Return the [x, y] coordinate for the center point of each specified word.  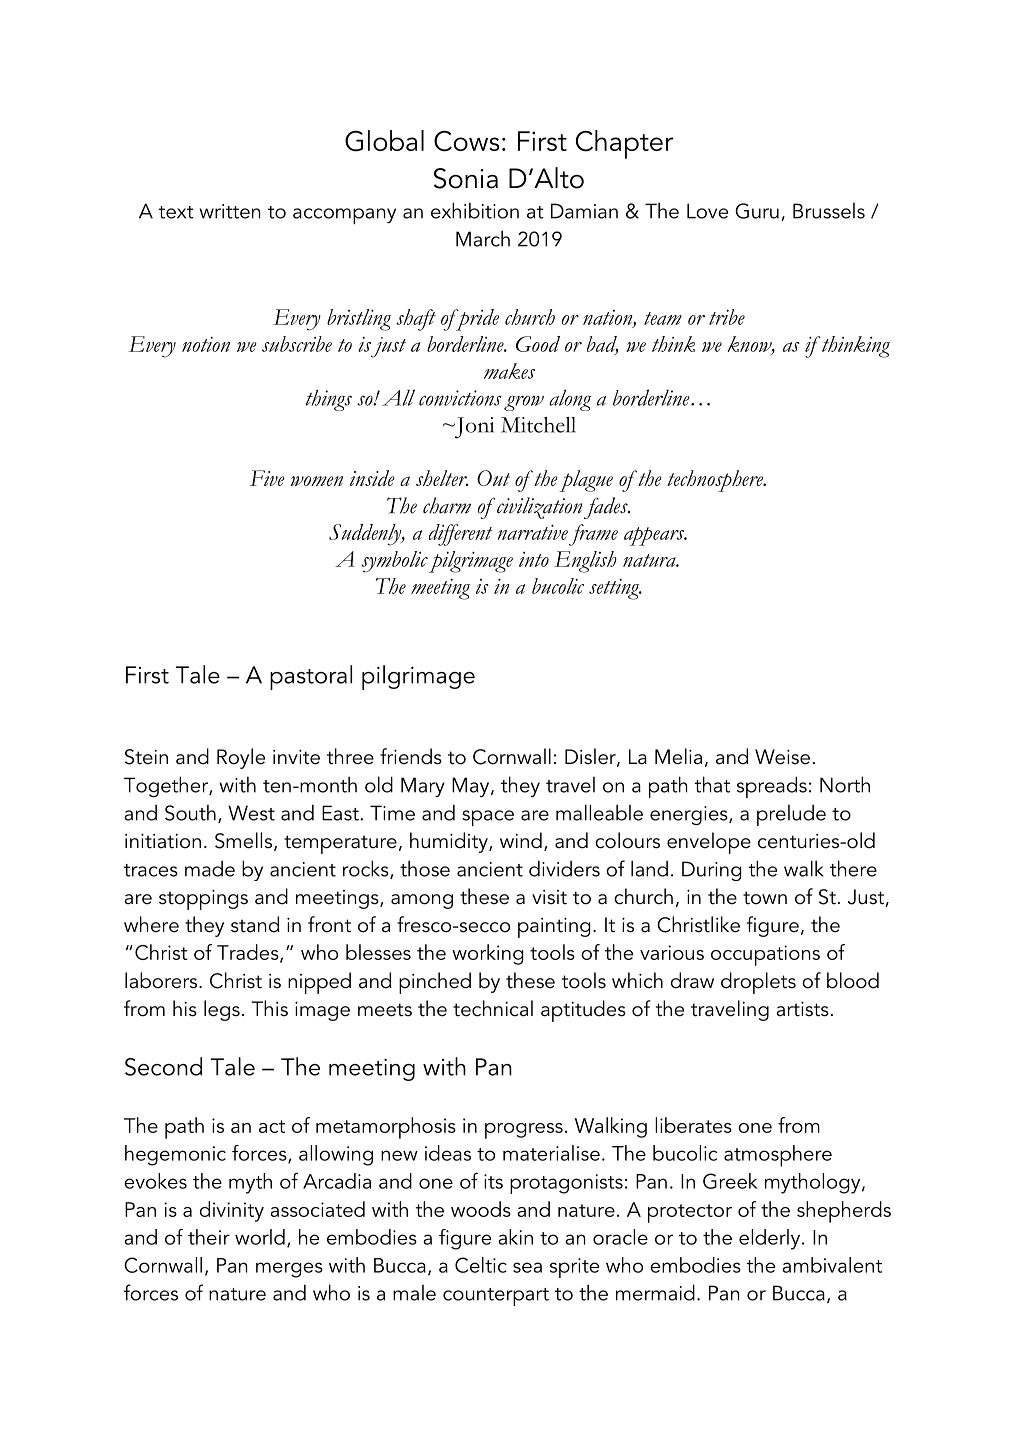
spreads [772, 787]
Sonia [466, 178]
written [229, 211]
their [209, 1237]
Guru [757, 211]
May [472, 787]
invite [296, 757]
